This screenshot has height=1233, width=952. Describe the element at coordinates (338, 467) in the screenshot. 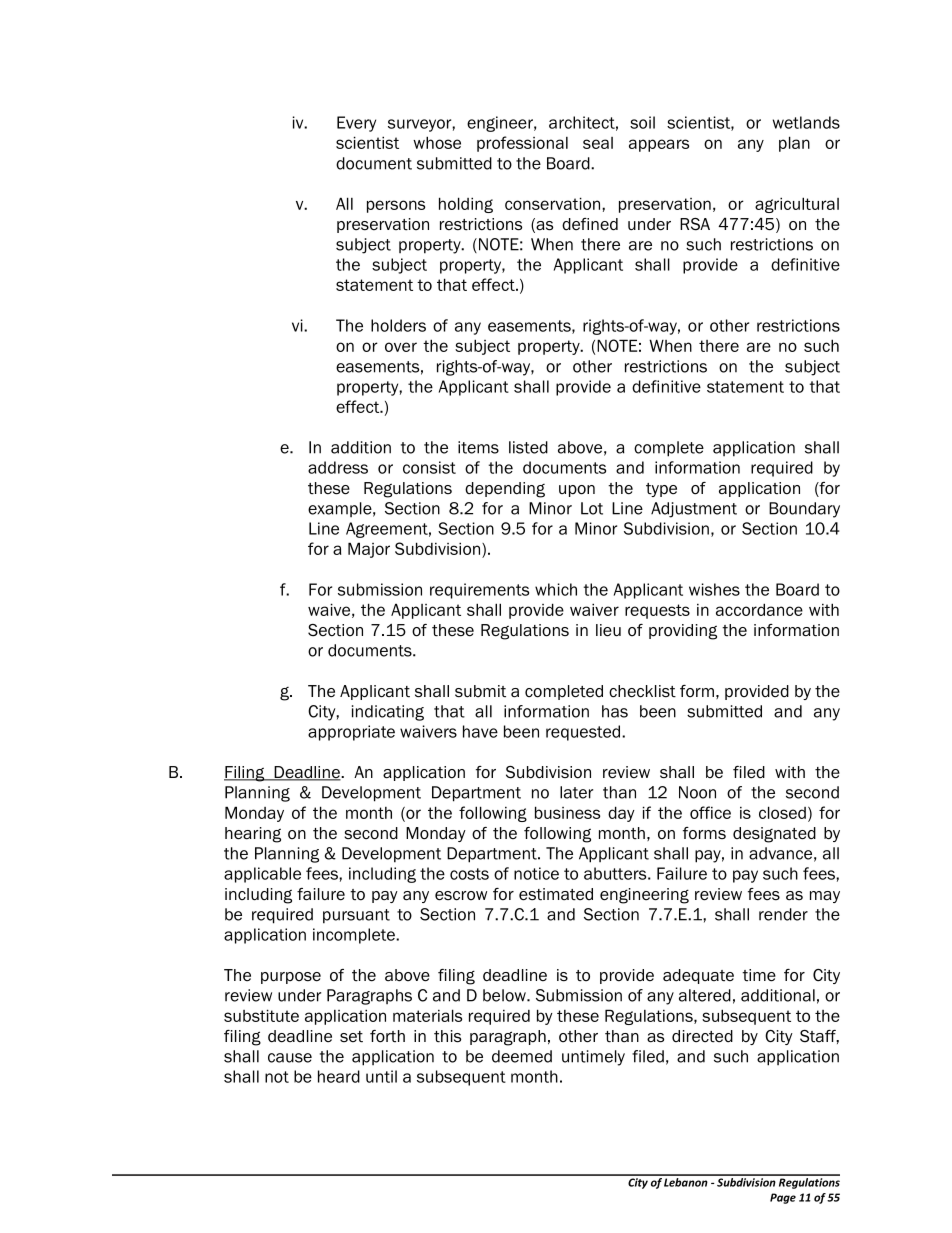

I see `address` at that location.
